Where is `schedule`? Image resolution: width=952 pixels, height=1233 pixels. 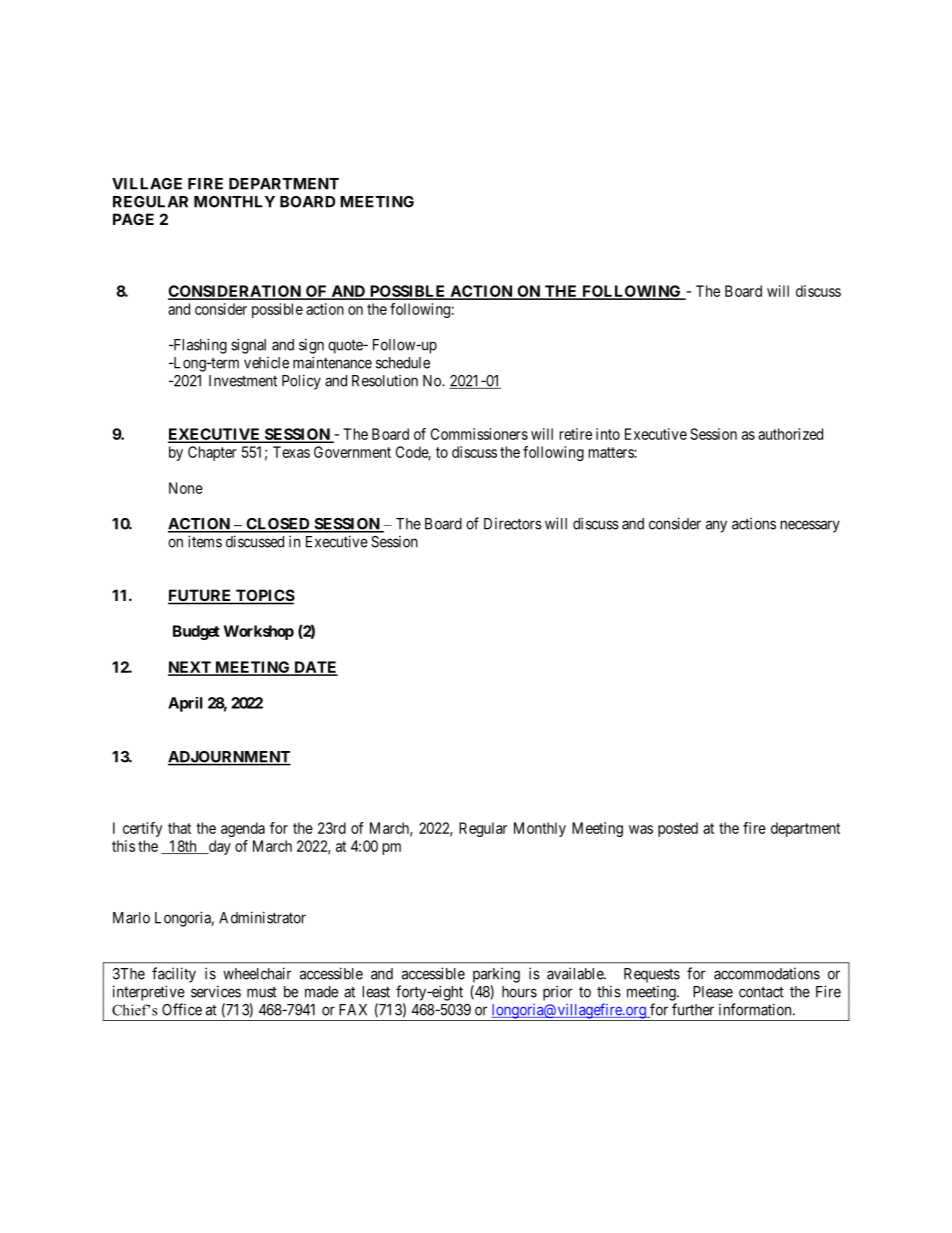 schedule is located at coordinates (403, 363).
